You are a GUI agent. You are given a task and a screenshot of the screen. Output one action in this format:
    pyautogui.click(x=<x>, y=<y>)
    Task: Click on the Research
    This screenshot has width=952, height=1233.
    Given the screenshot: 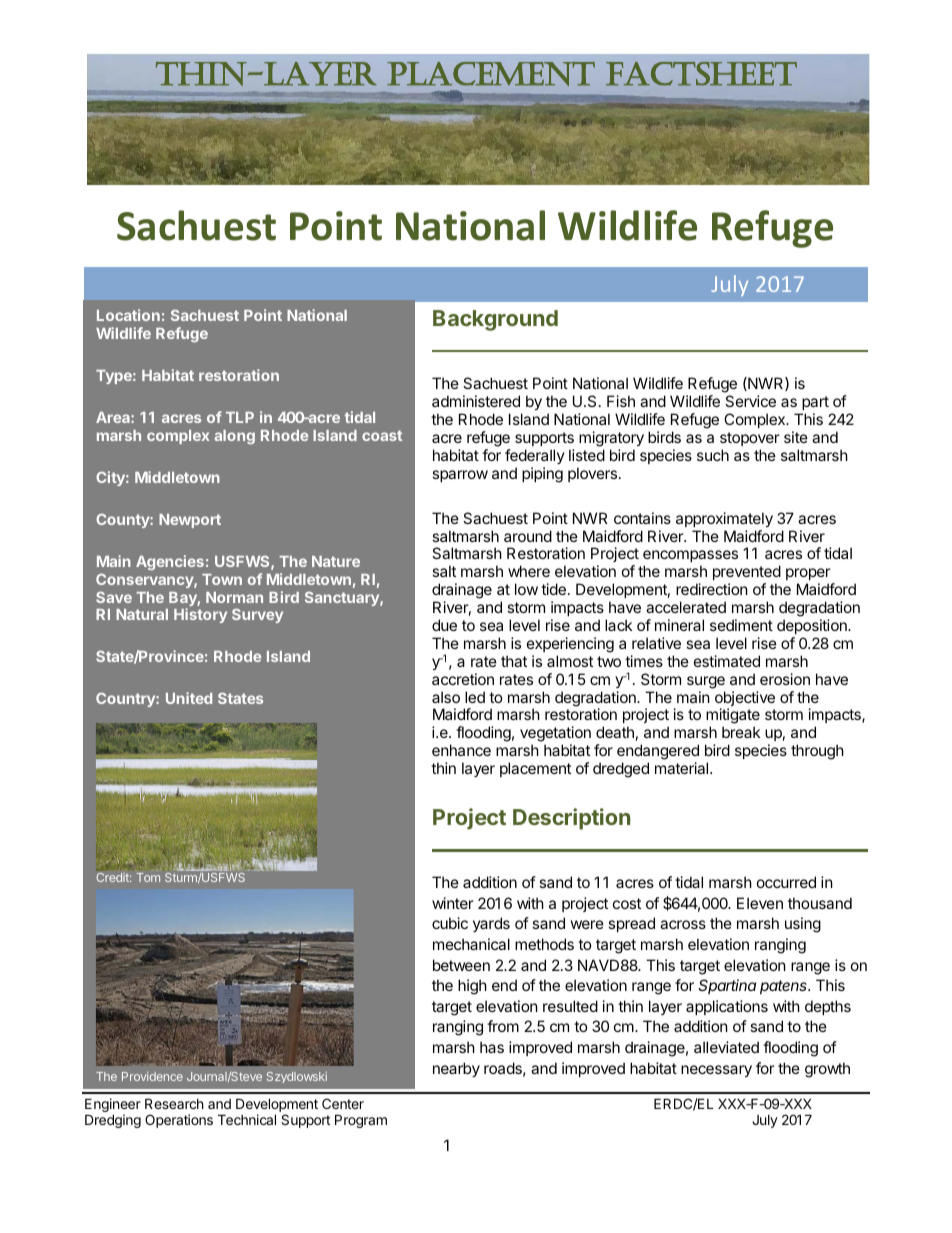 What is the action you would take?
    pyautogui.click(x=174, y=1103)
